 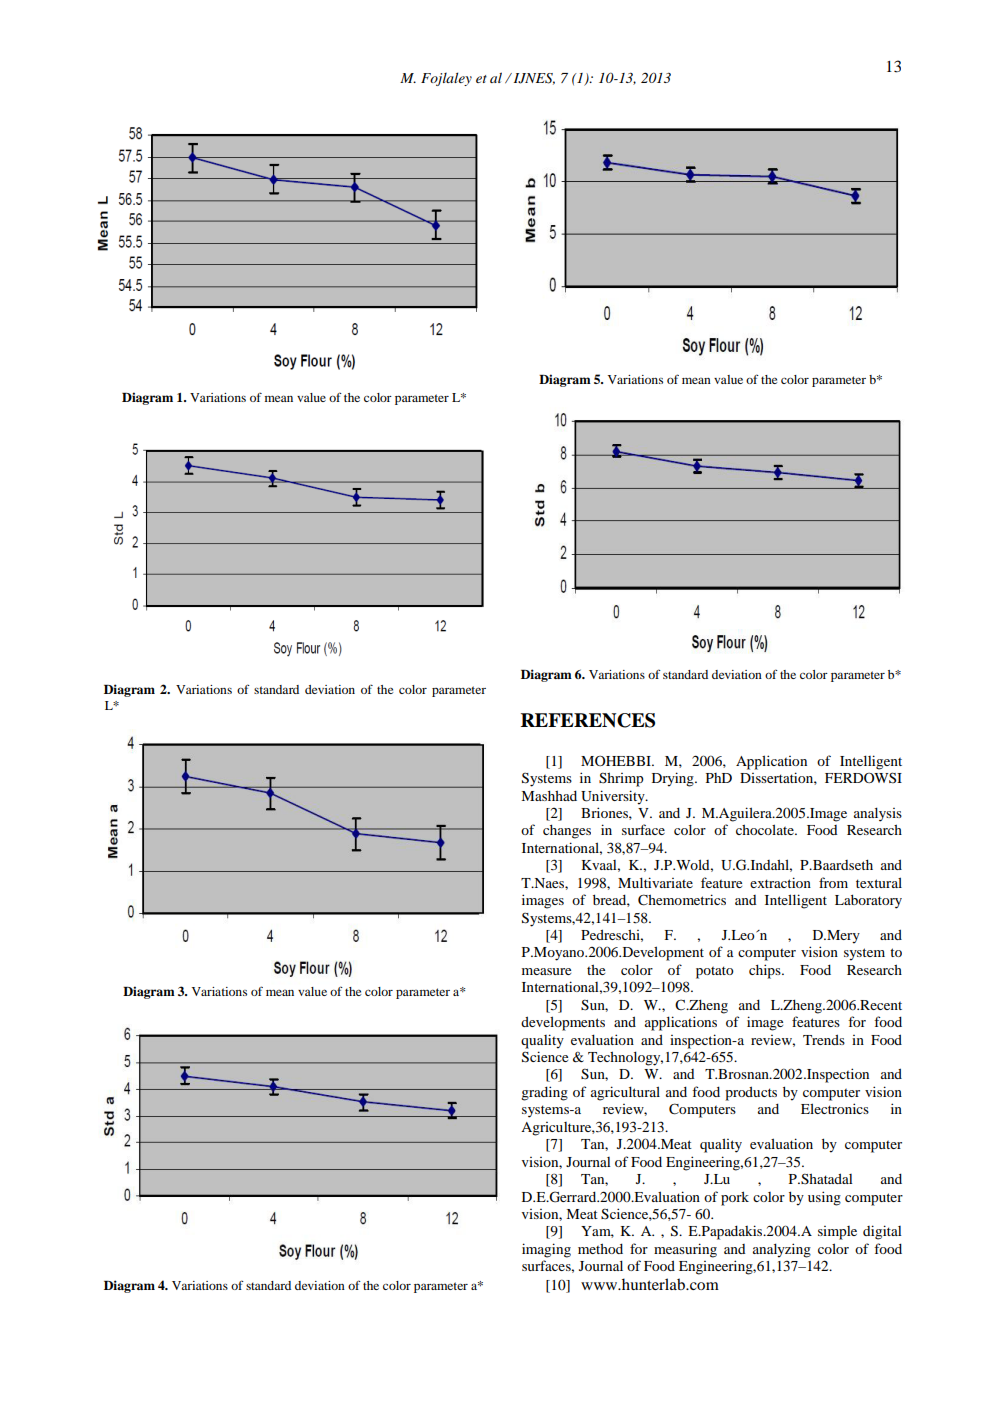 What do you see at coordinates (674, 779) in the screenshot?
I see `Drying` at bounding box center [674, 779].
